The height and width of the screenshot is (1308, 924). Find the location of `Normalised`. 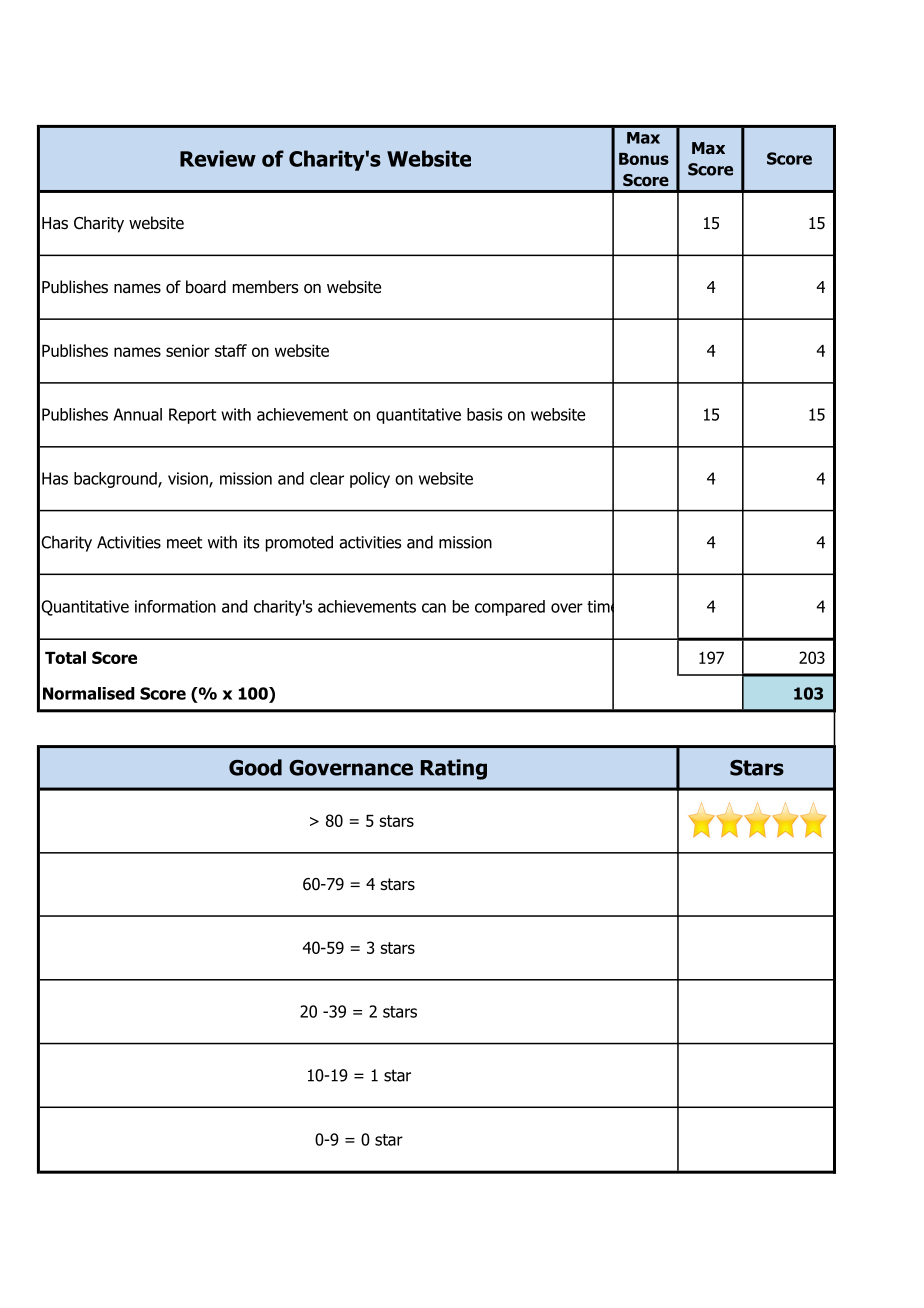

Normalised is located at coordinates (89, 693).
